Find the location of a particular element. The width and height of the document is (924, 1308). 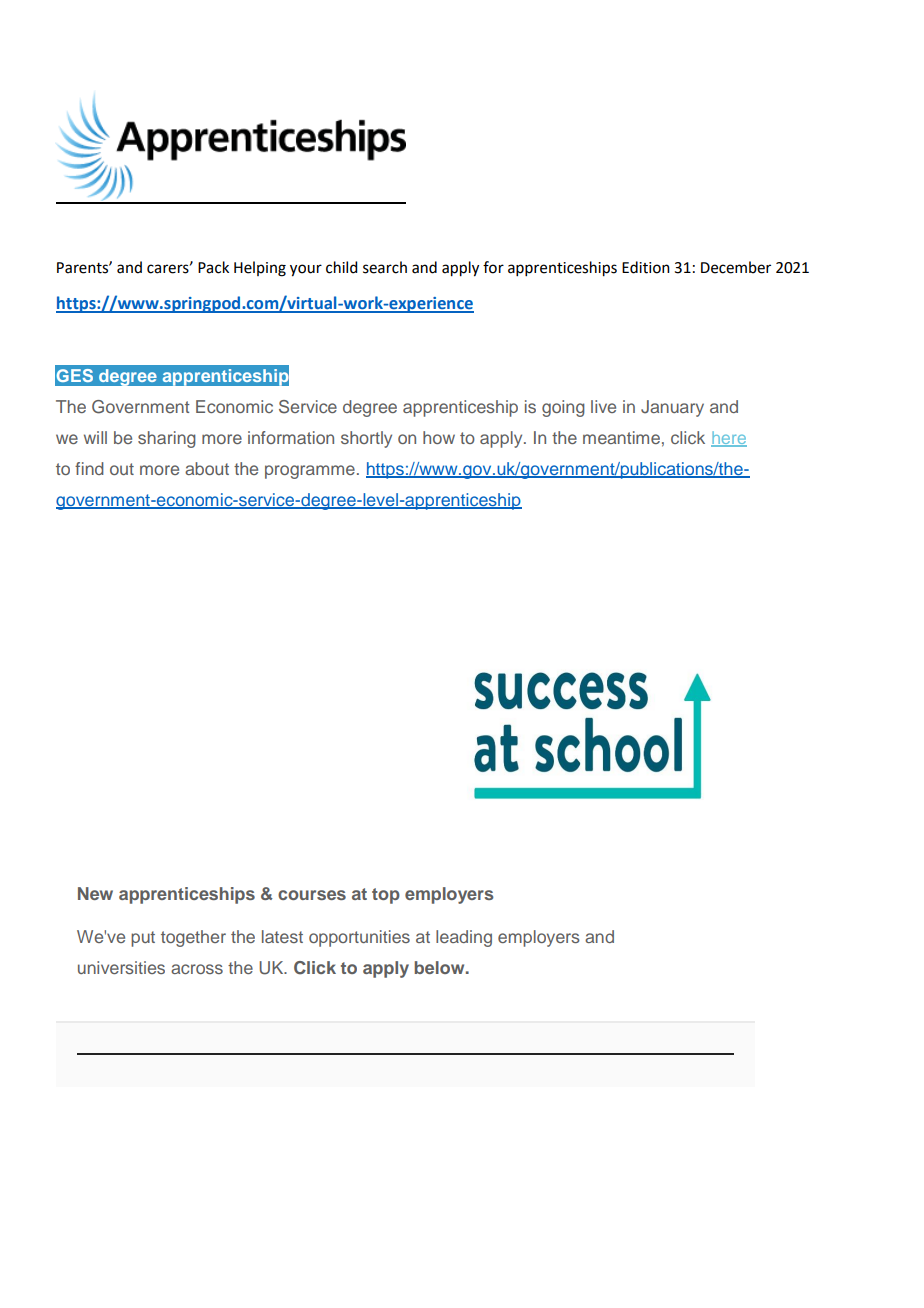

put is located at coordinates (143, 939).
